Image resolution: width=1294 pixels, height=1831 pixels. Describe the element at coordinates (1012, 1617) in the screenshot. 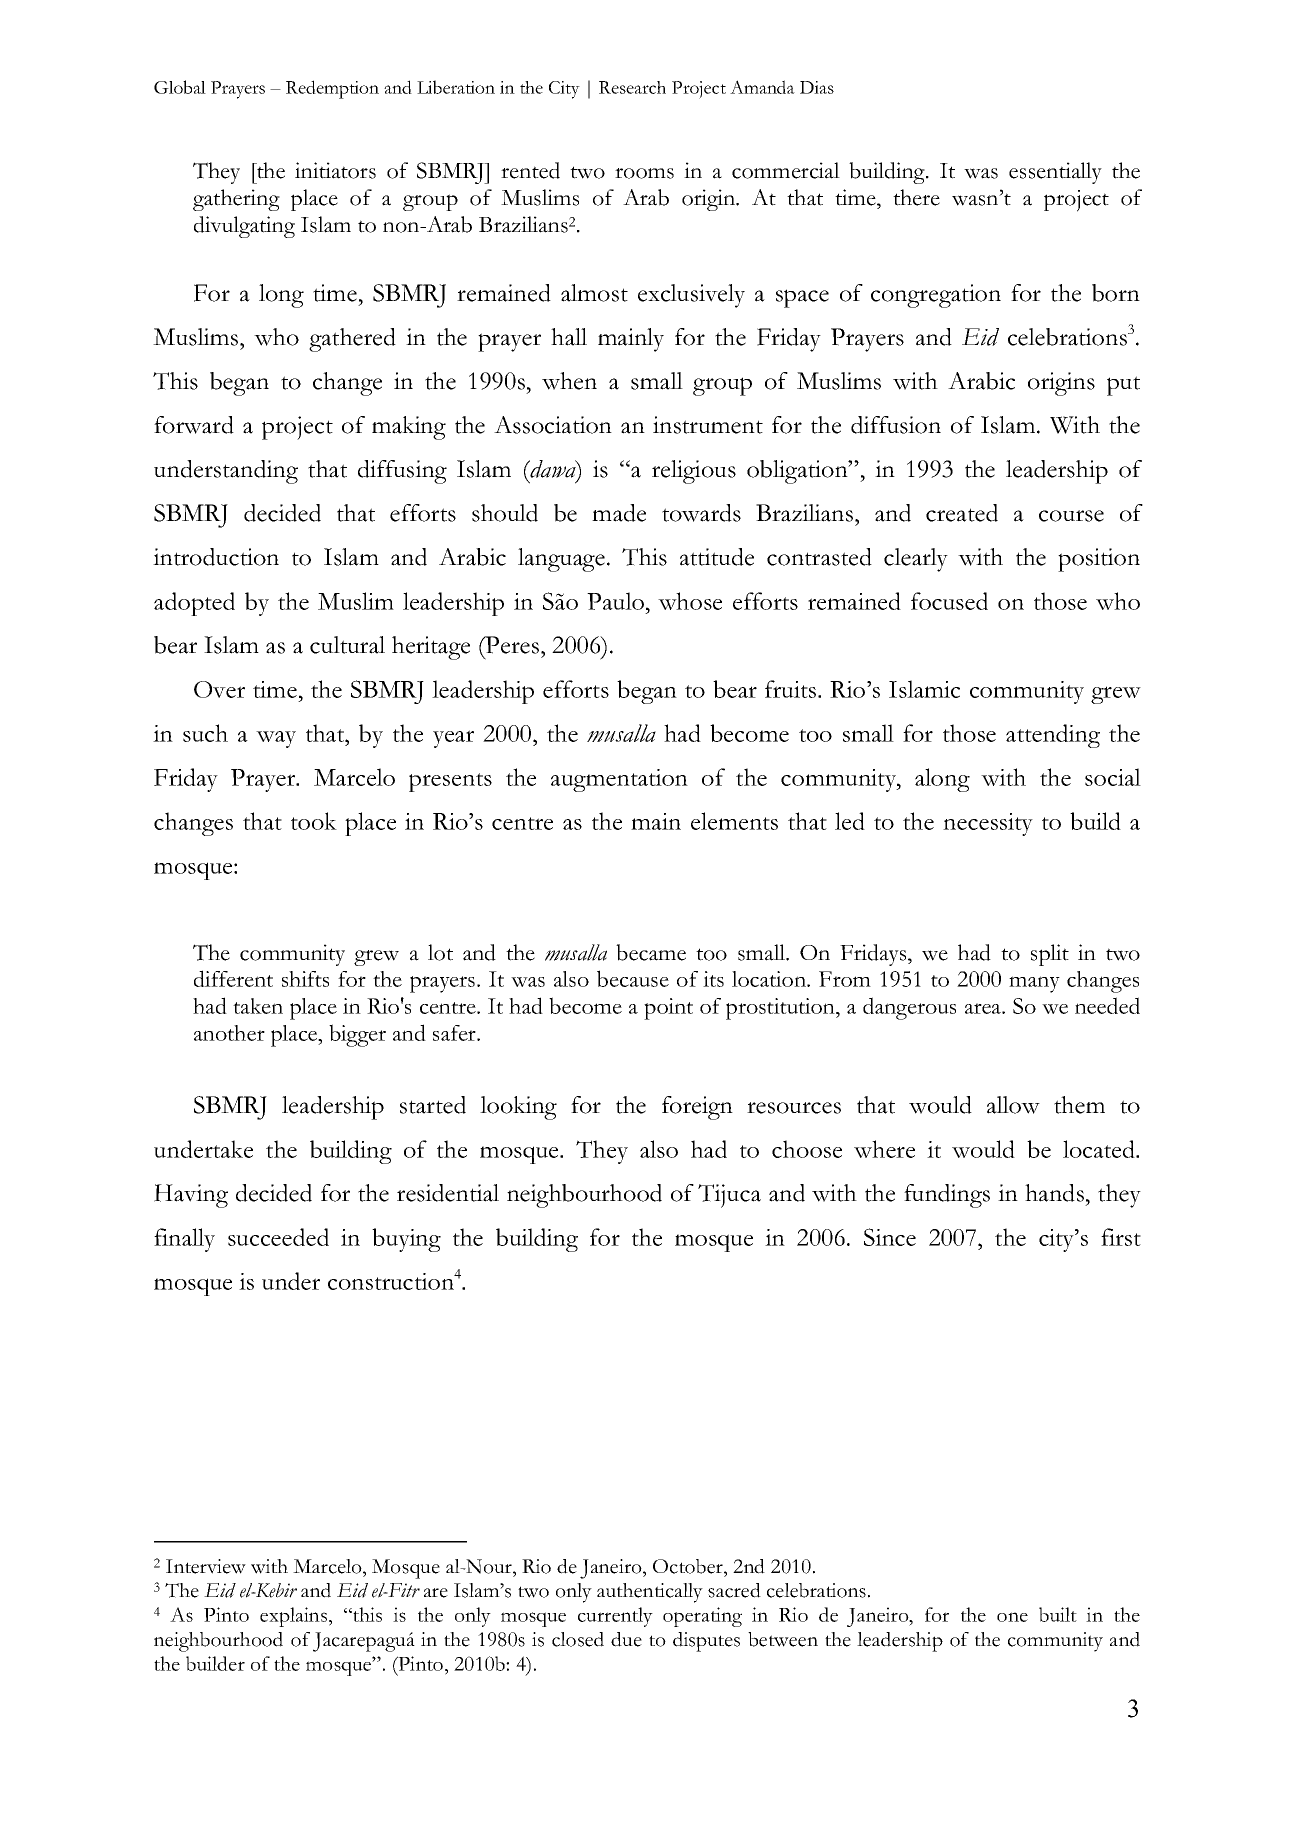

I see `one` at that location.
